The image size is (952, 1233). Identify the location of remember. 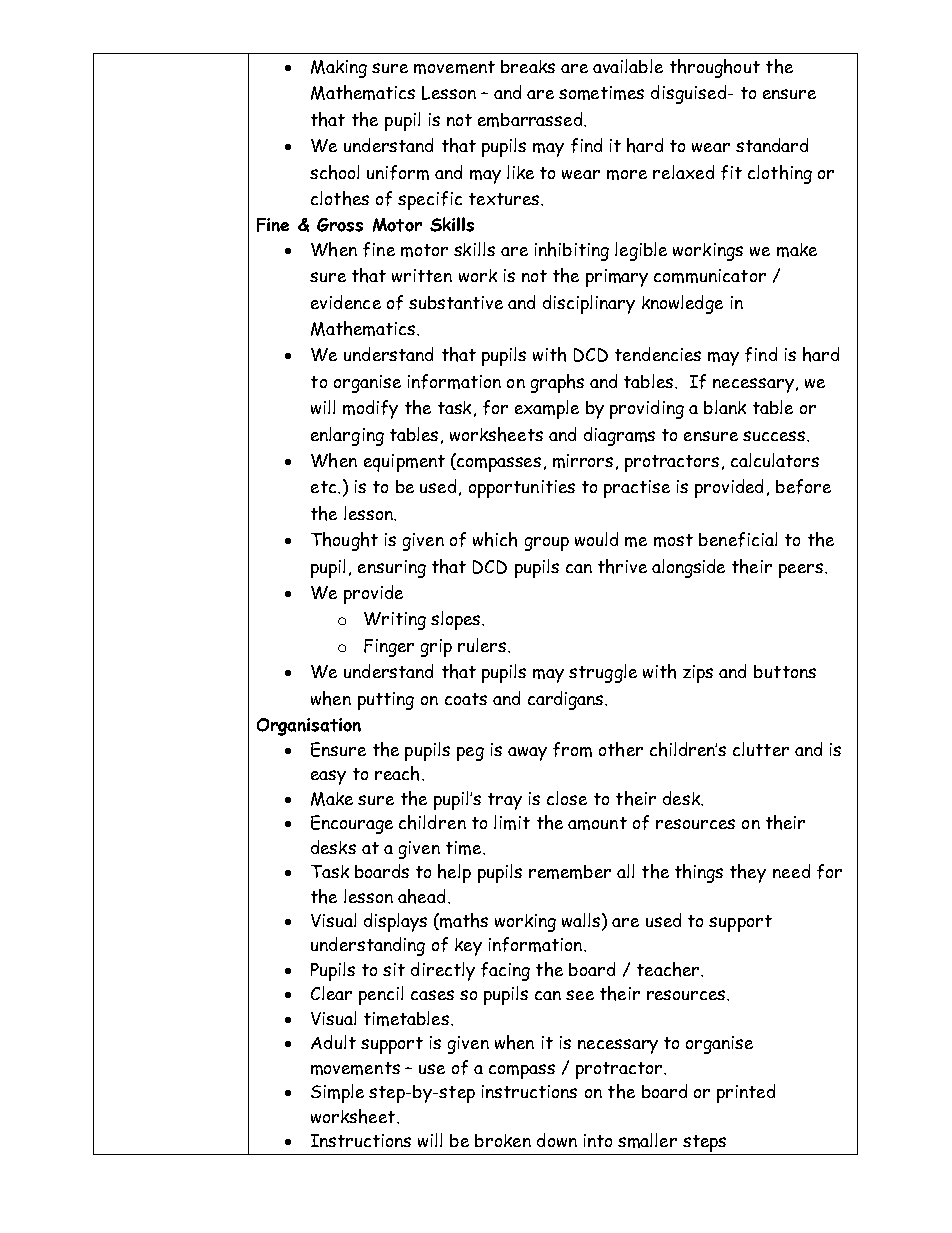
(570, 872).
